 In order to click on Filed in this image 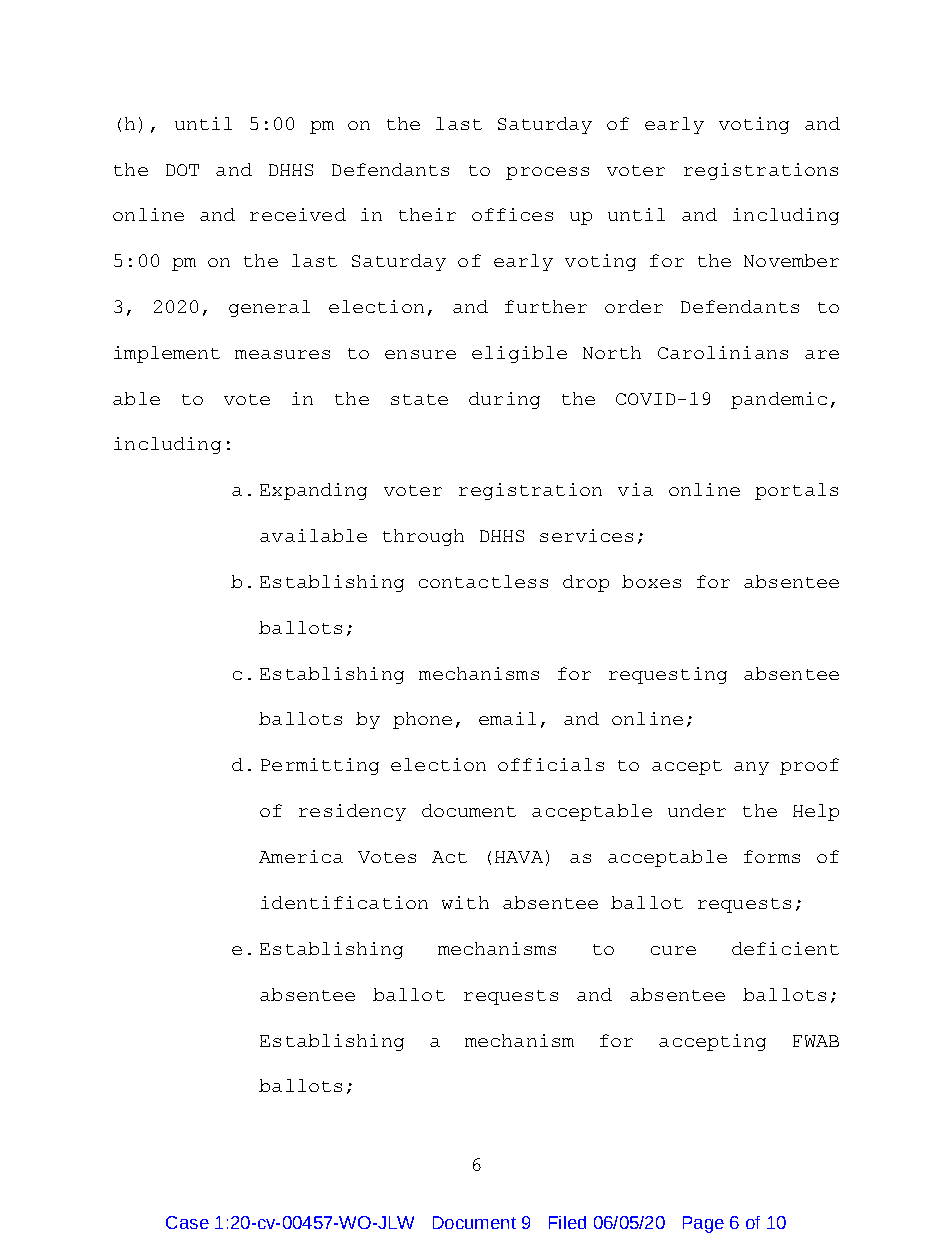, I will do `click(567, 1222)`.
